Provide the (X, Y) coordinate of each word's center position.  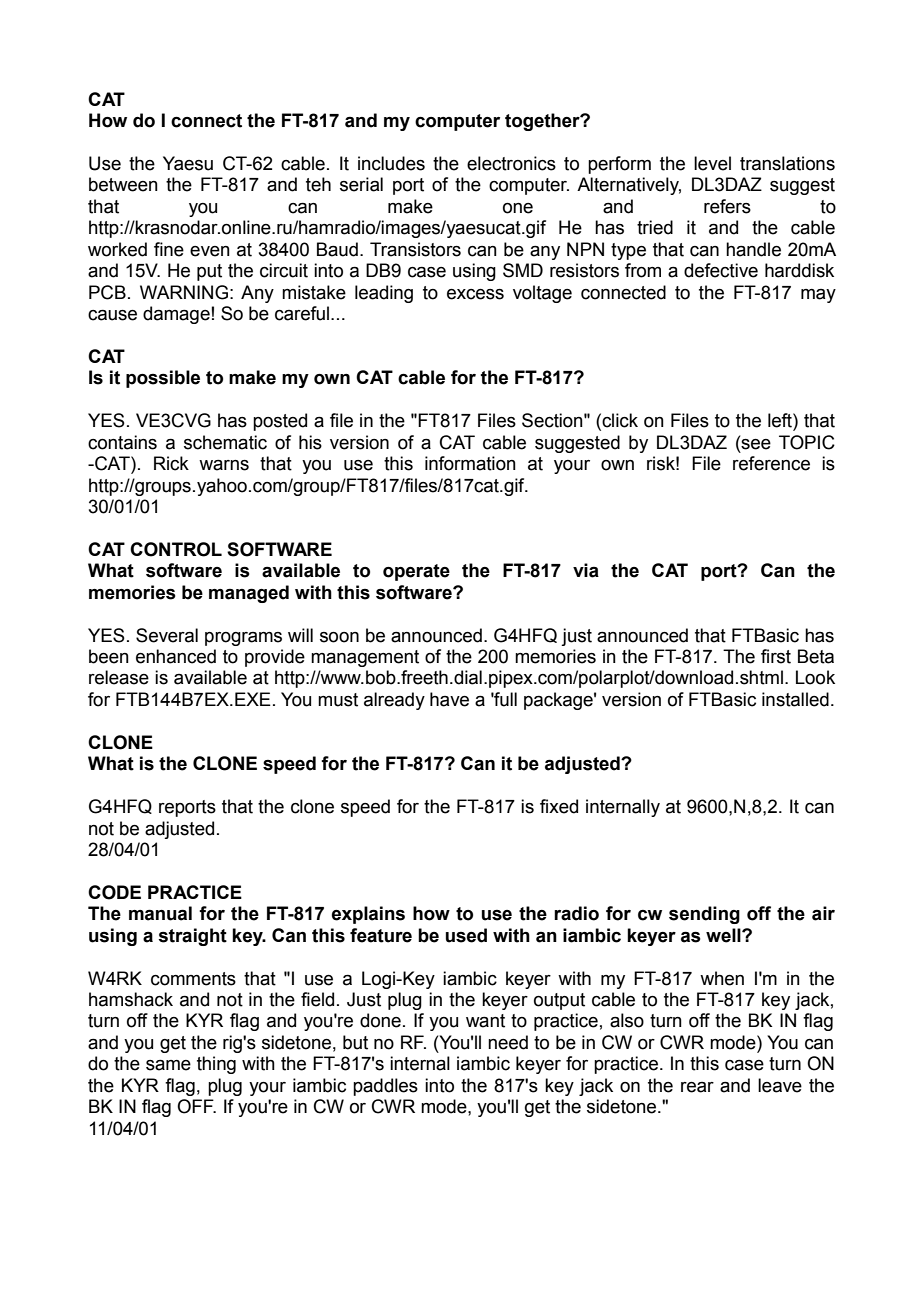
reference (771, 463)
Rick (171, 463)
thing (216, 1065)
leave (780, 1085)
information (470, 463)
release (119, 677)
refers (727, 206)
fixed (559, 806)
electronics (511, 163)
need (508, 1042)
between (123, 184)
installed (795, 699)
